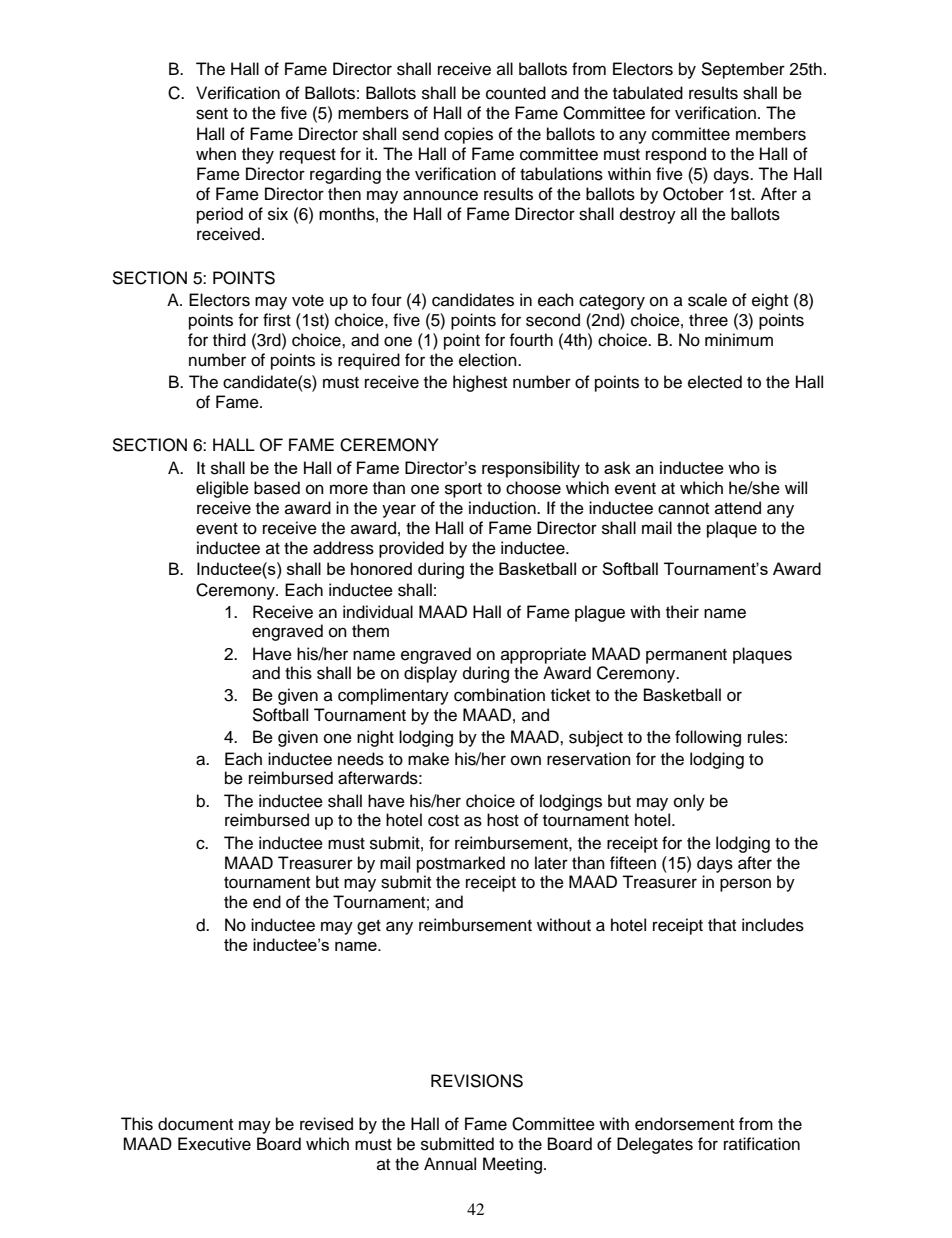 This document has width=952, height=1238. What do you see at coordinates (743, 70) in the document?
I see `September` at bounding box center [743, 70].
